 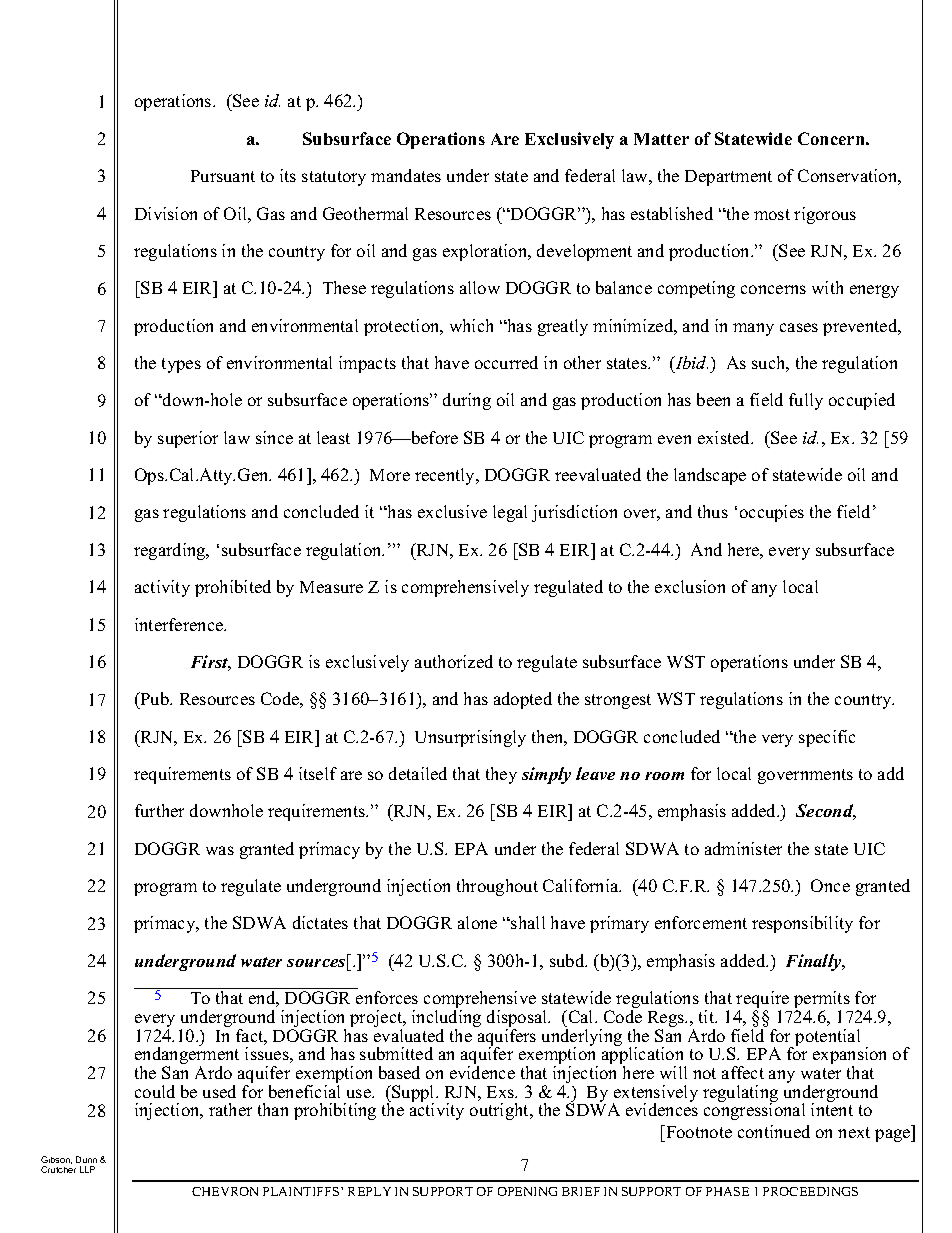 What do you see at coordinates (477, 922) in the document?
I see `alone` at bounding box center [477, 922].
